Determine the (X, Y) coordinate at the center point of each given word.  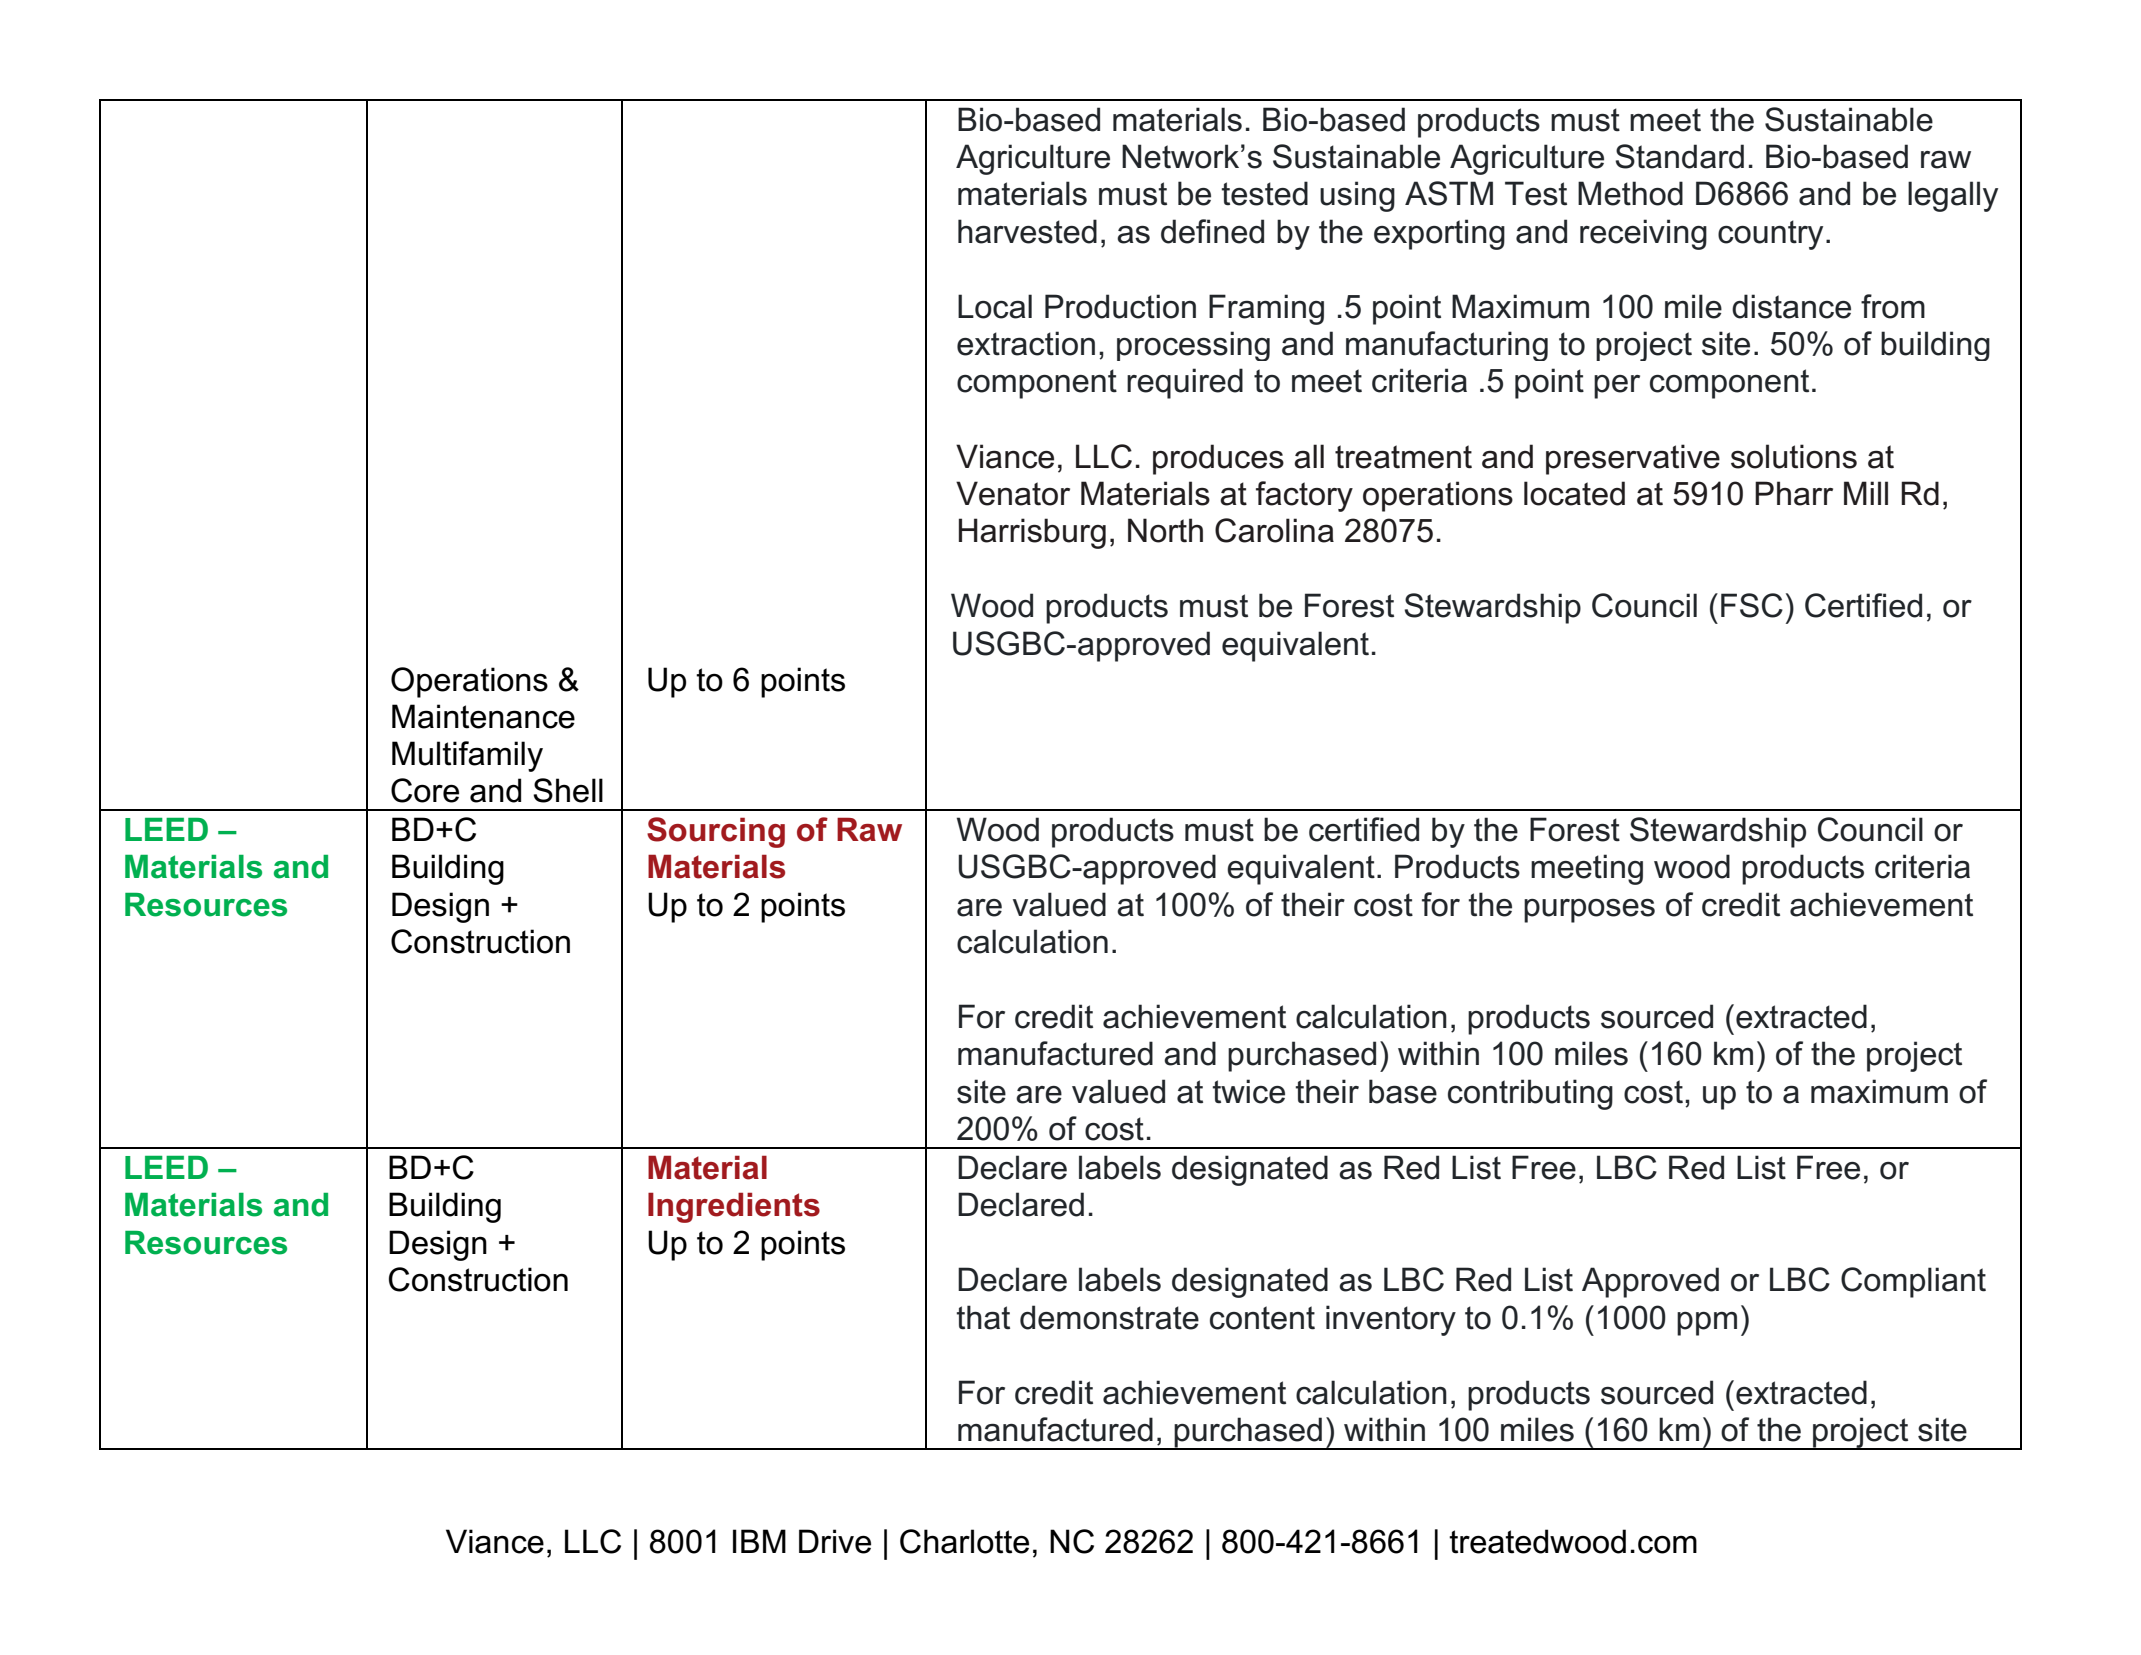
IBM (759, 1541)
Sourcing (716, 832)
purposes (1589, 911)
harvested (1027, 231)
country (1770, 235)
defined (1212, 231)
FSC (1752, 605)
